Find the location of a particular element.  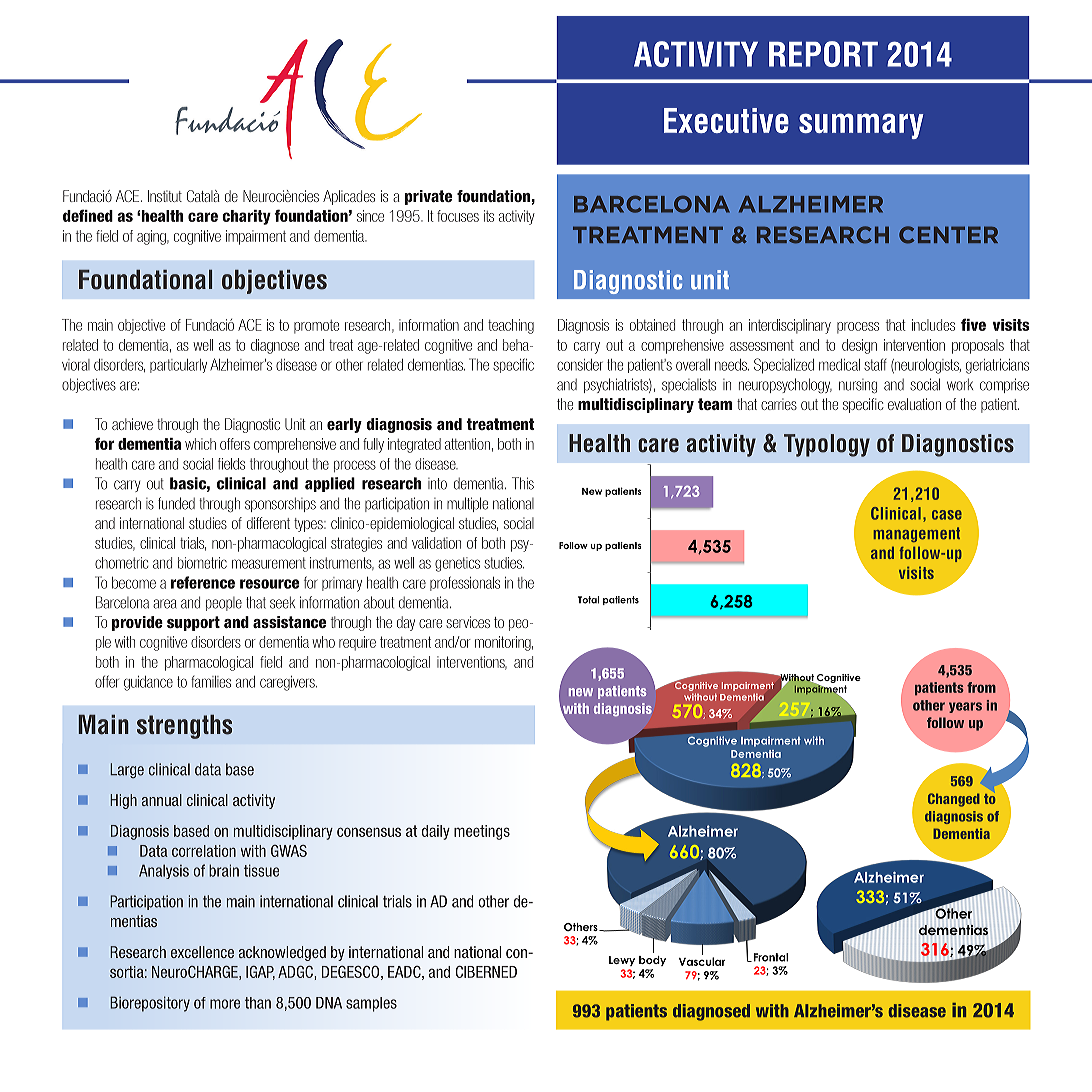

REPORT is located at coordinates (823, 54).
